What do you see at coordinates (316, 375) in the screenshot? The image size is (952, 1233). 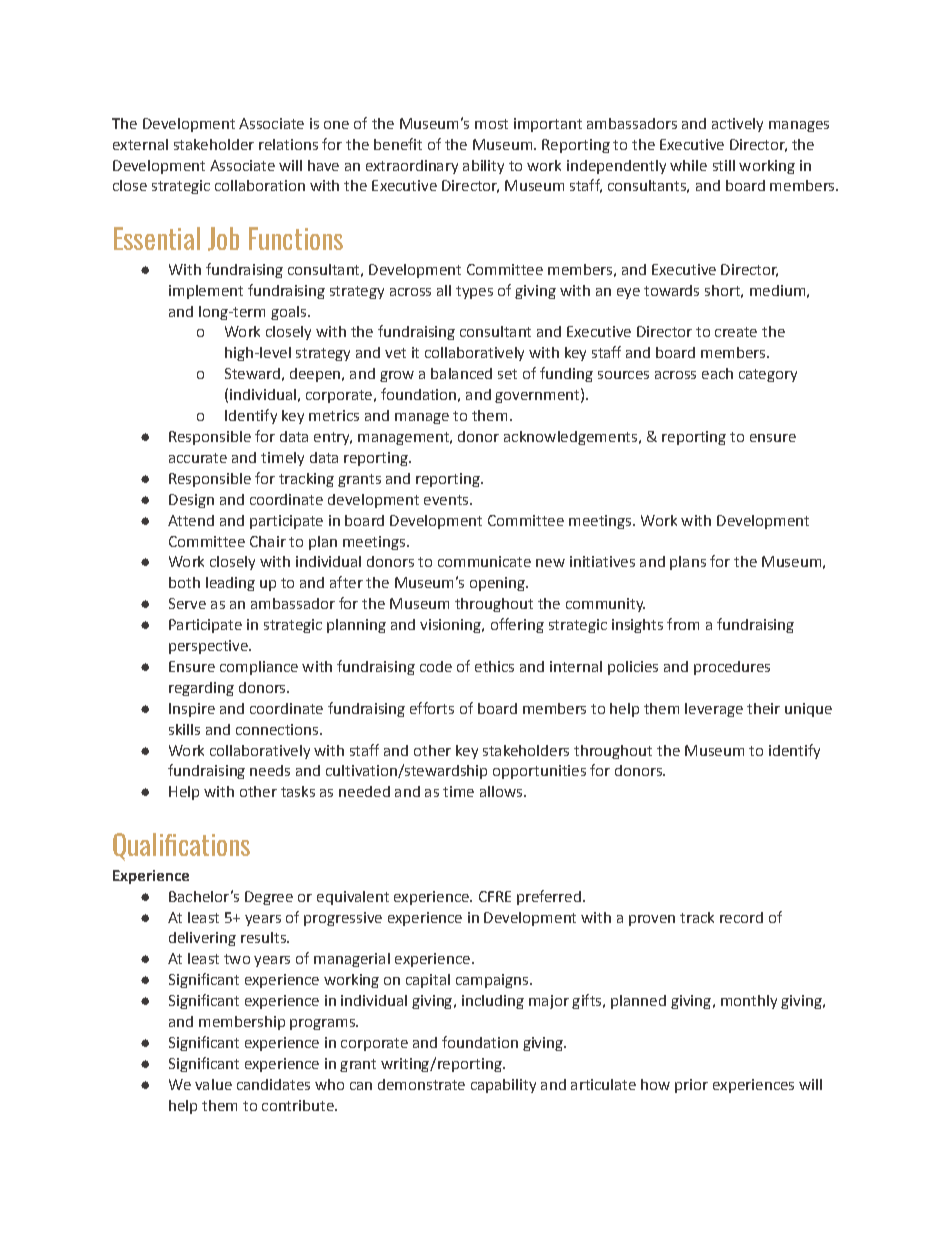 I see `deepen` at bounding box center [316, 375].
